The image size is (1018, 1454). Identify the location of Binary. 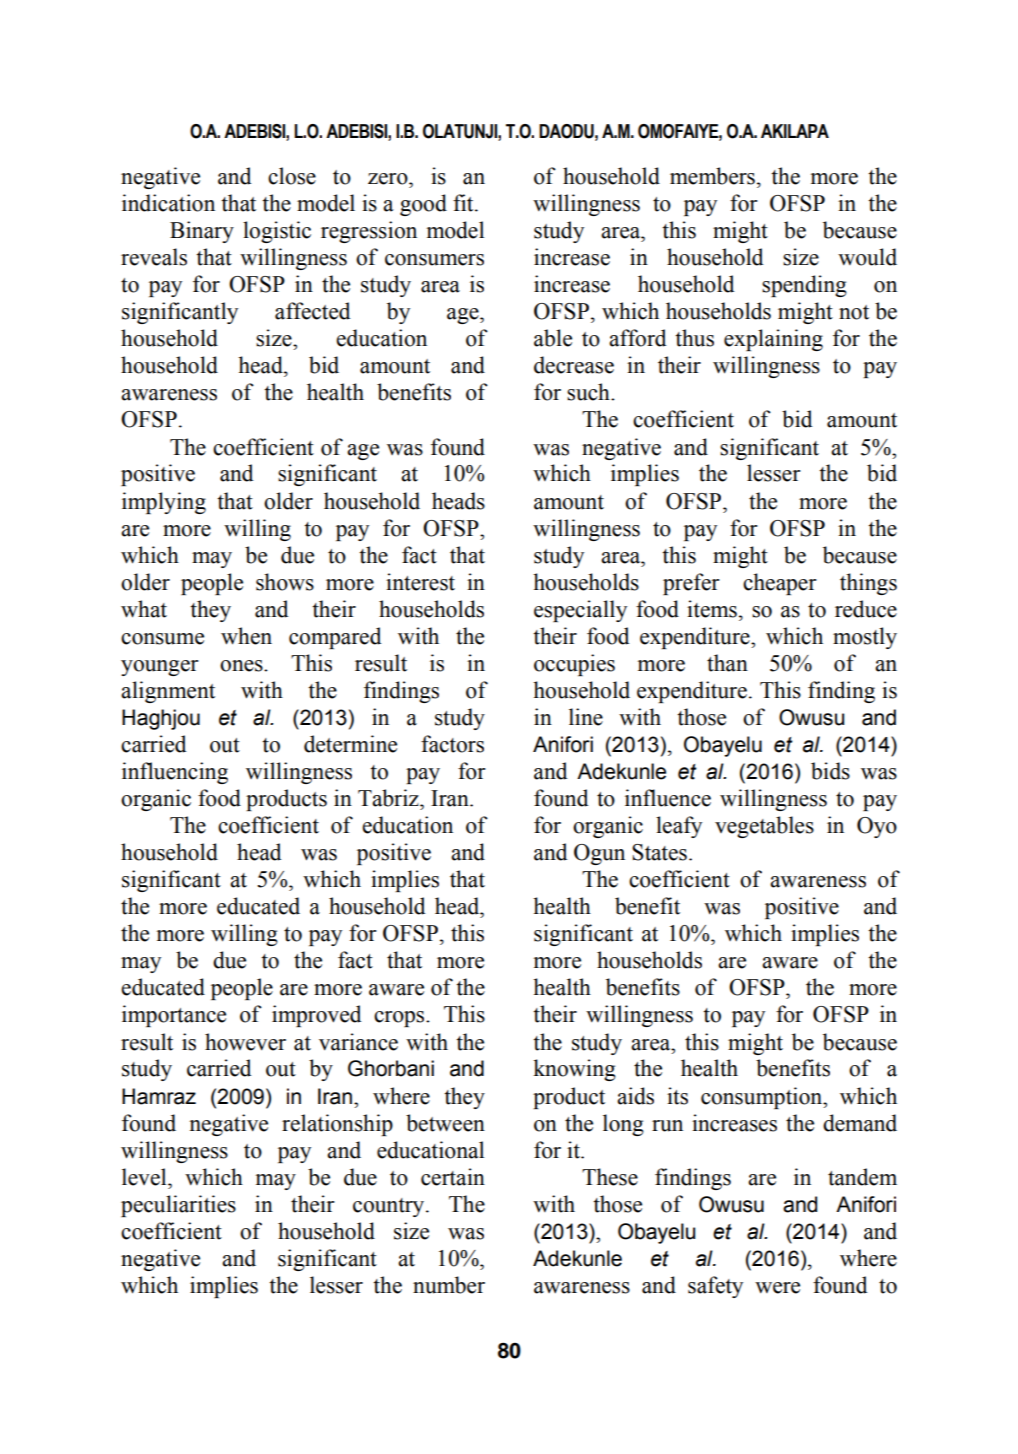
(202, 232).
